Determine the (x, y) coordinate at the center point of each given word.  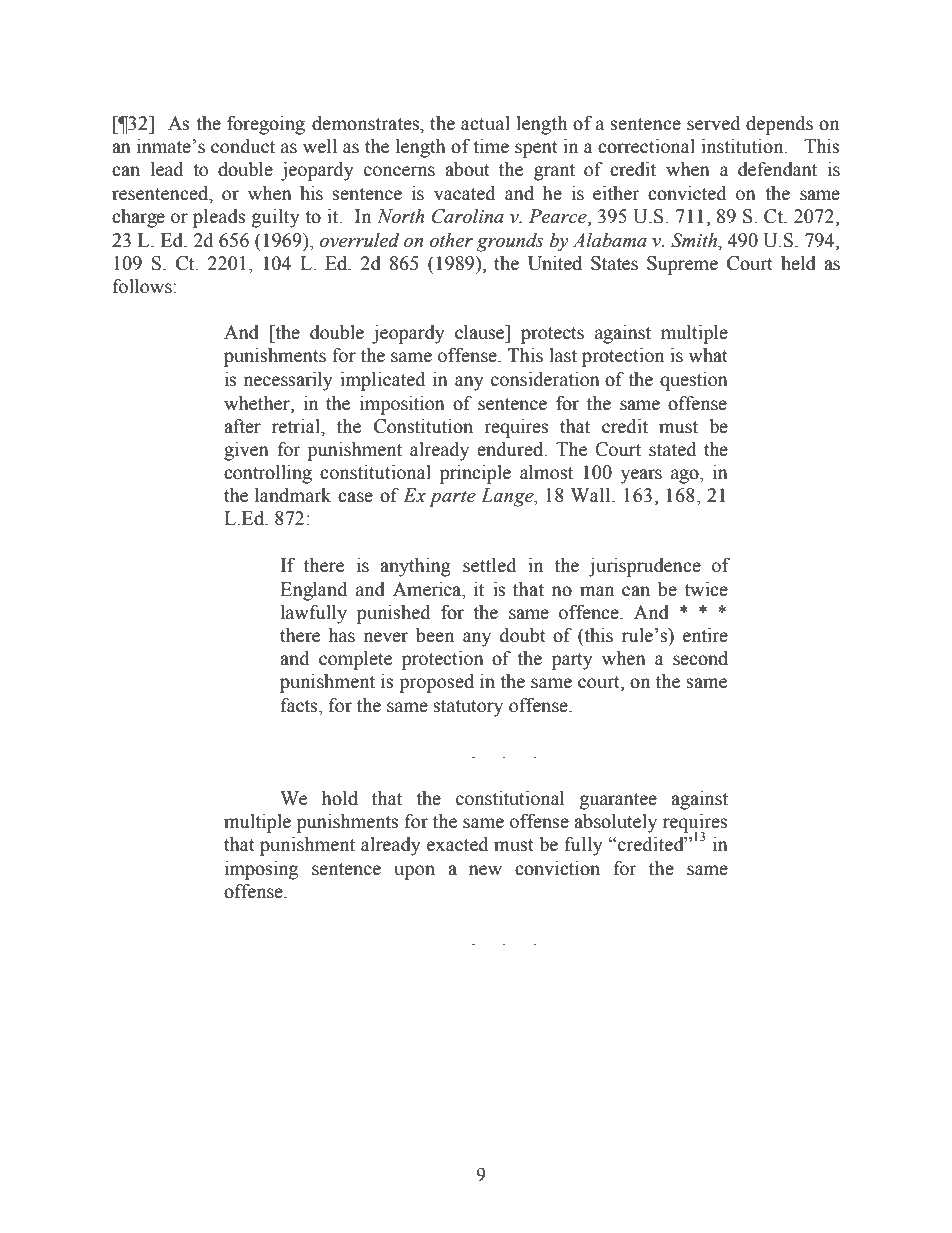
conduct (243, 146)
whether (258, 403)
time (491, 146)
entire (705, 635)
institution (743, 146)
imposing (261, 870)
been (435, 635)
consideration (545, 379)
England (313, 591)
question (694, 381)
